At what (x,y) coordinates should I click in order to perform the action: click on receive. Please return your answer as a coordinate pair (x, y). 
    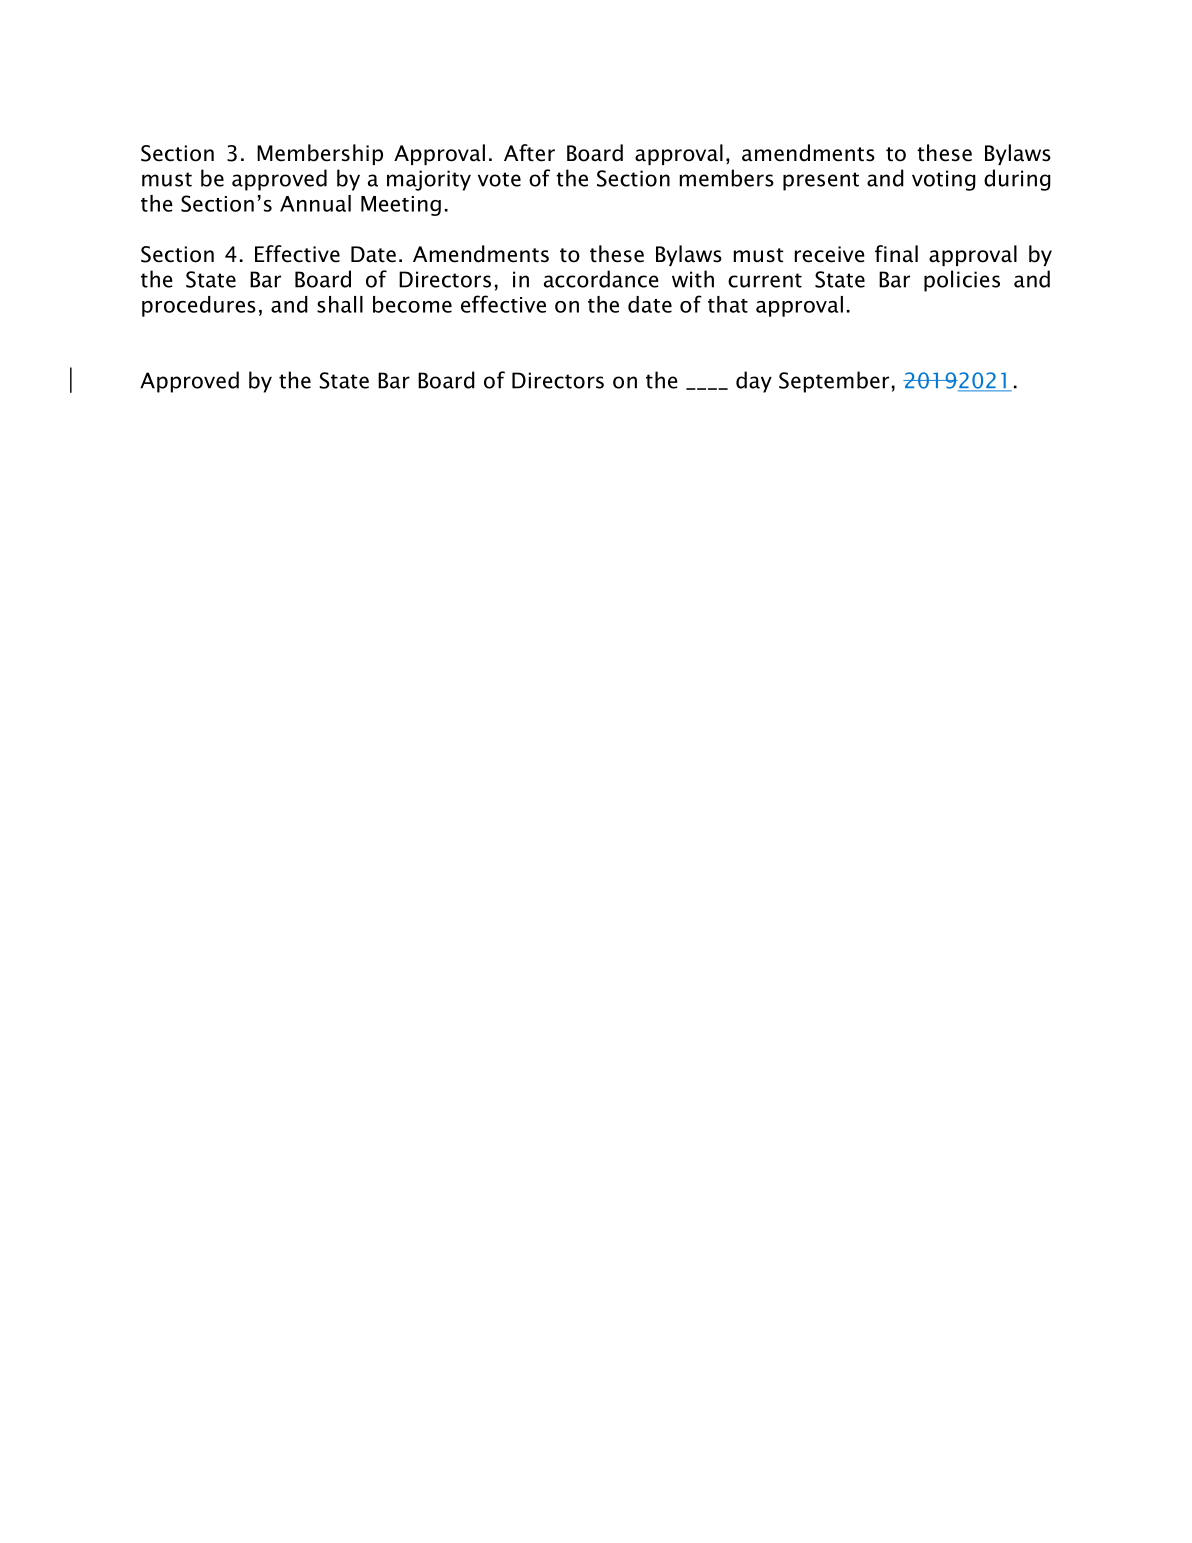
    Looking at the image, I should click on (830, 254).
